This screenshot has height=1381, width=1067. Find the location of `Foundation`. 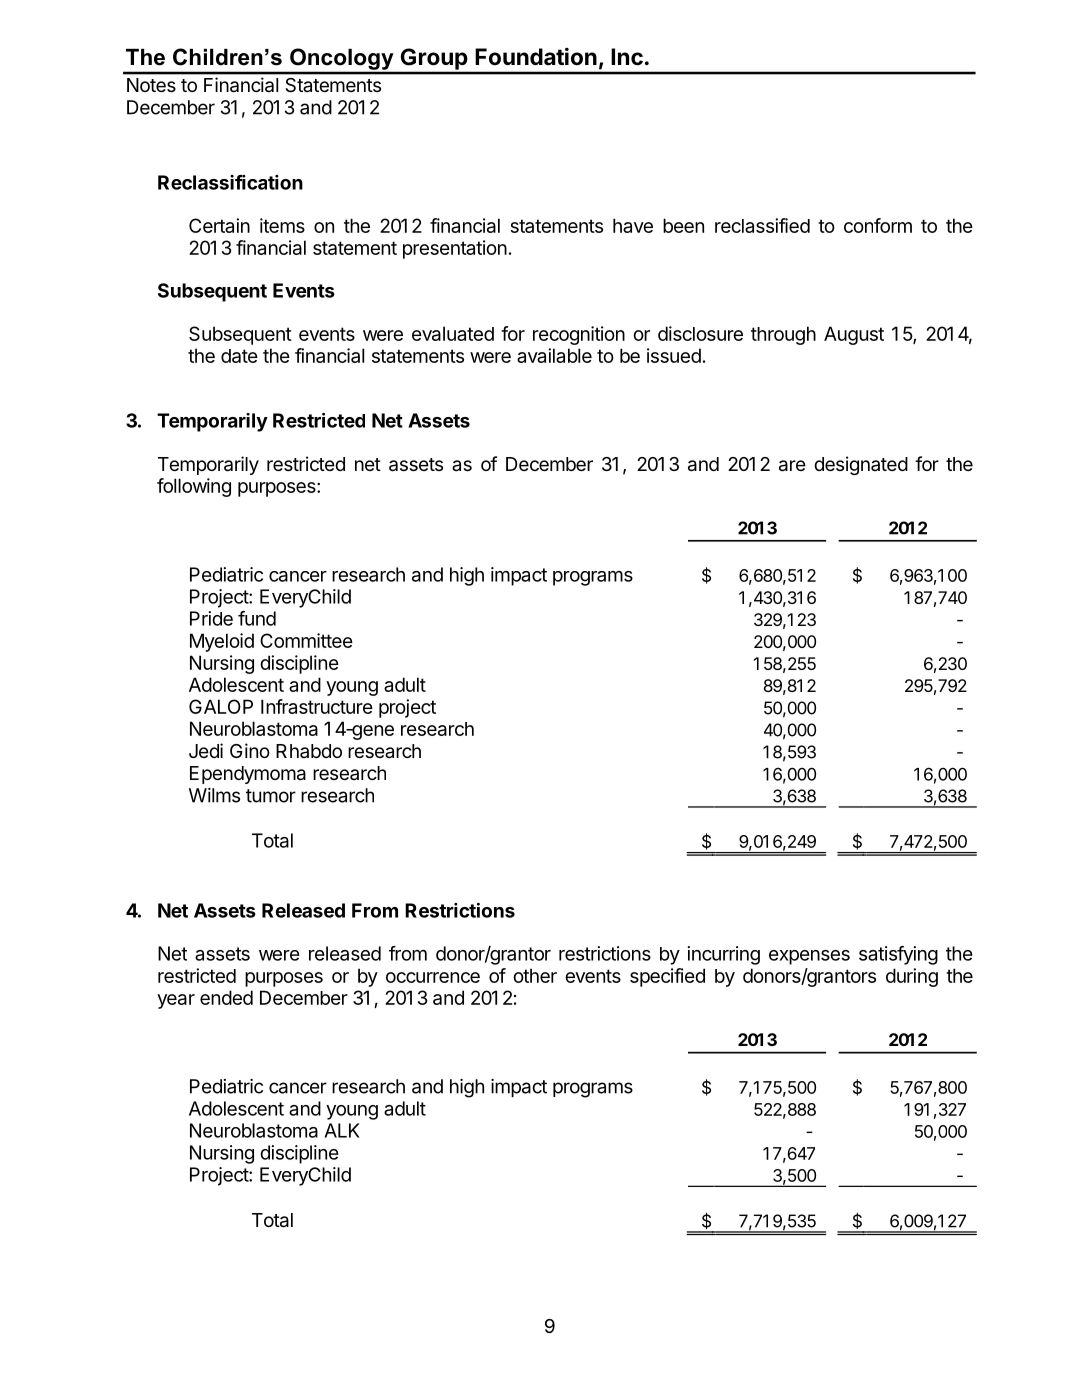

Foundation is located at coordinates (536, 56).
